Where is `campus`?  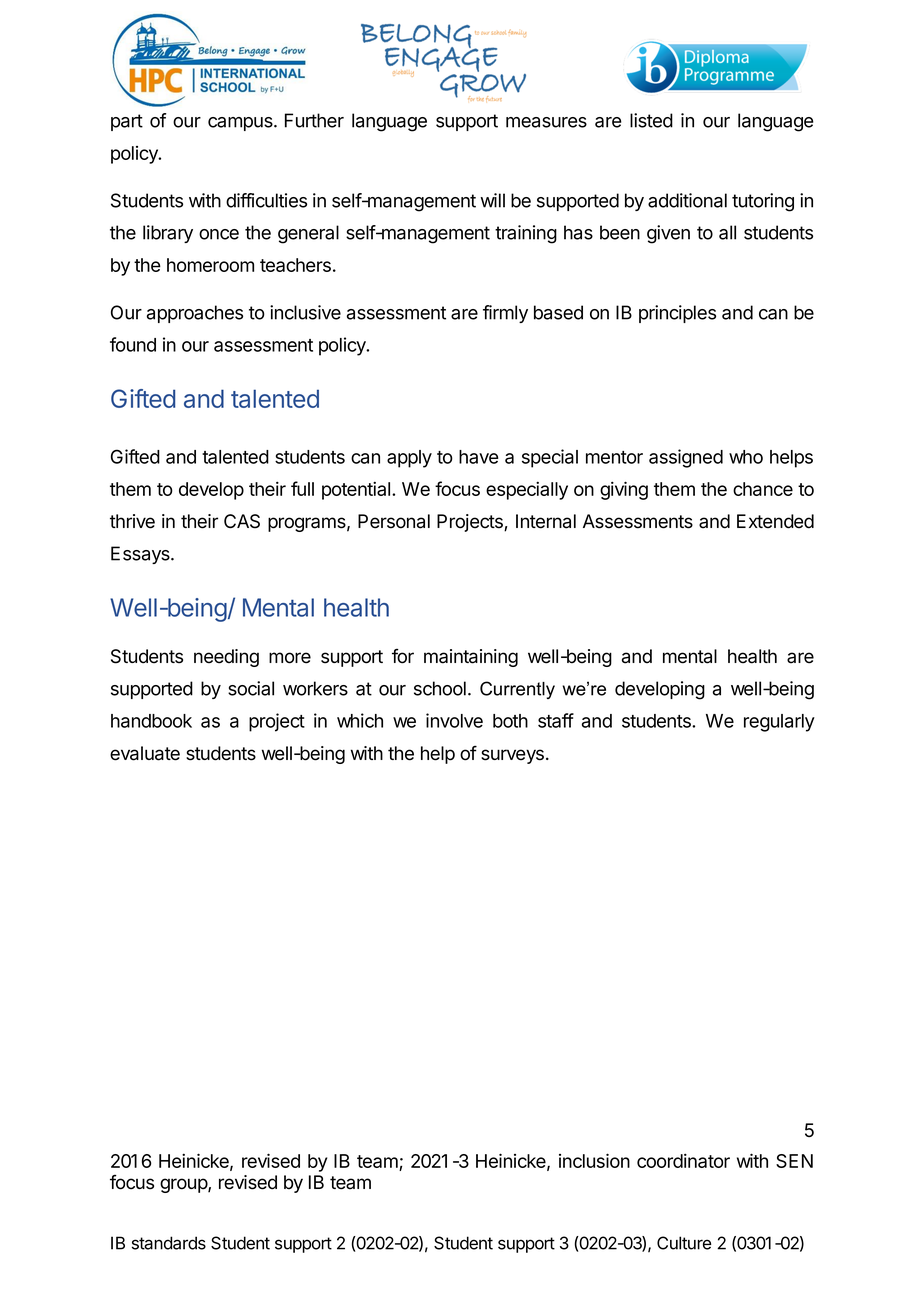
campus is located at coordinates (241, 124).
